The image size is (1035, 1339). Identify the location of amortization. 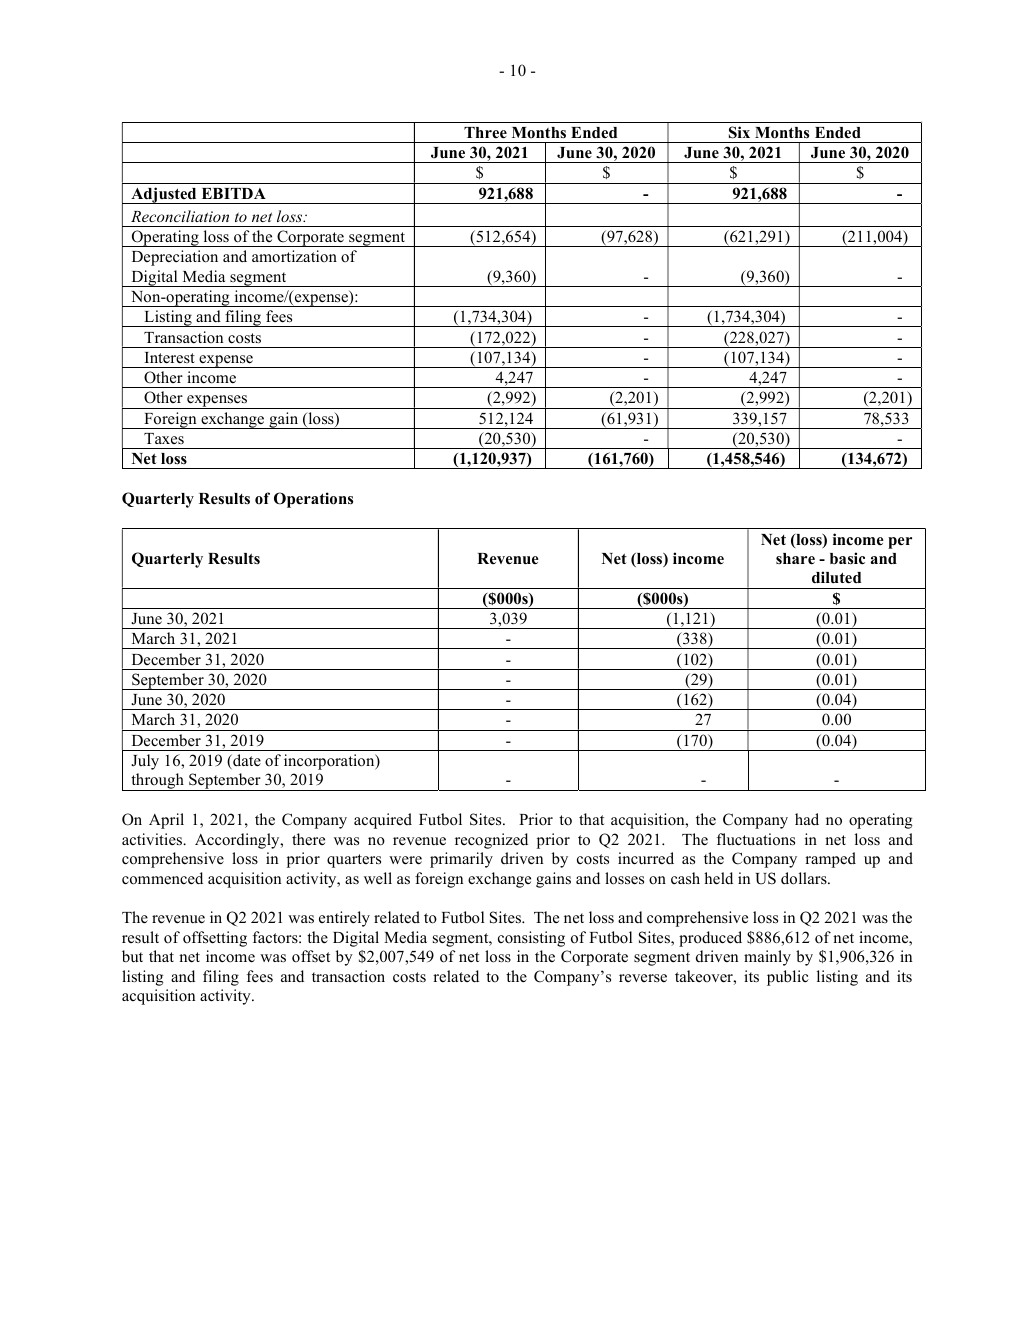
(294, 256).
